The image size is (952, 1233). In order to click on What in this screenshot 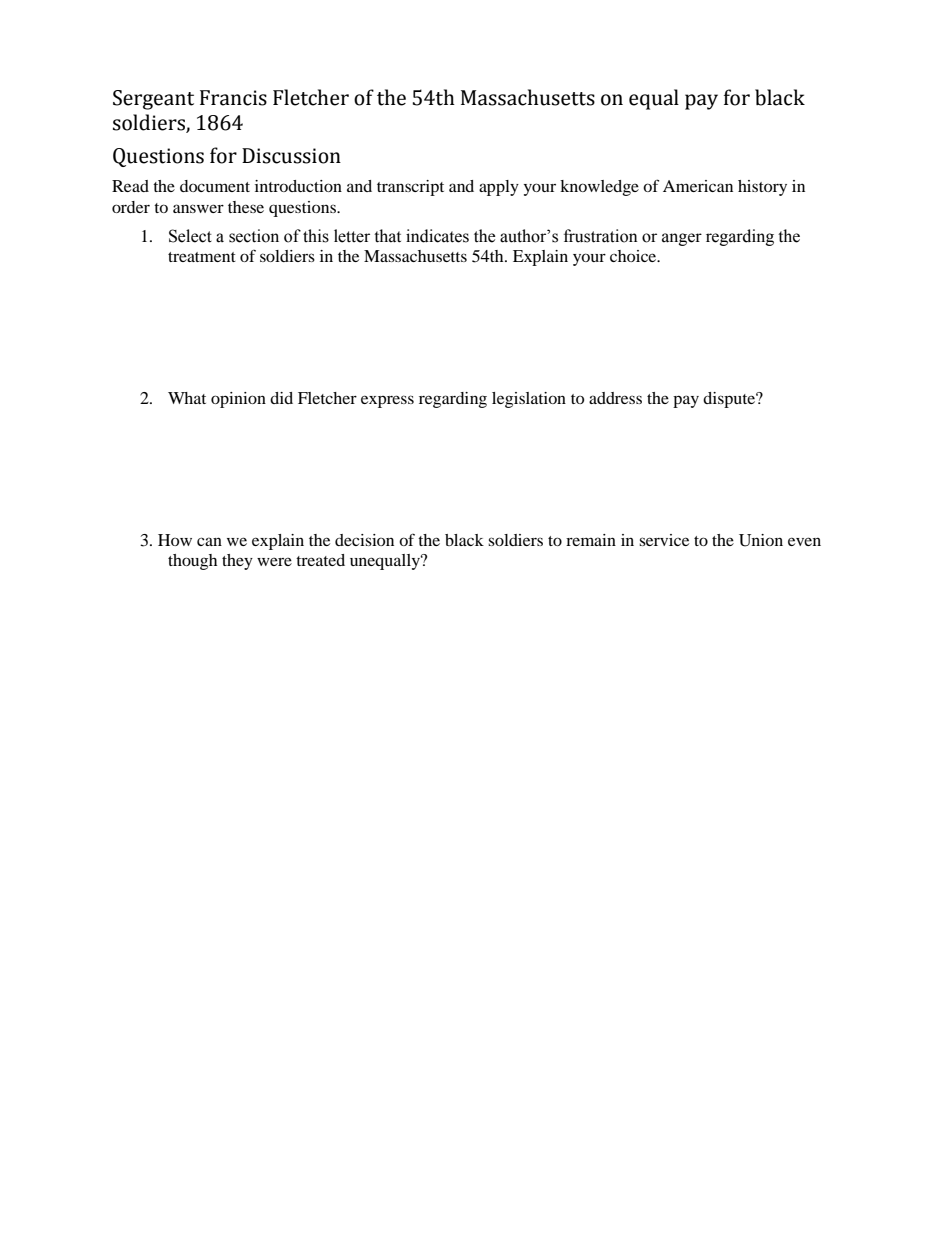, I will do `click(187, 398)`.
